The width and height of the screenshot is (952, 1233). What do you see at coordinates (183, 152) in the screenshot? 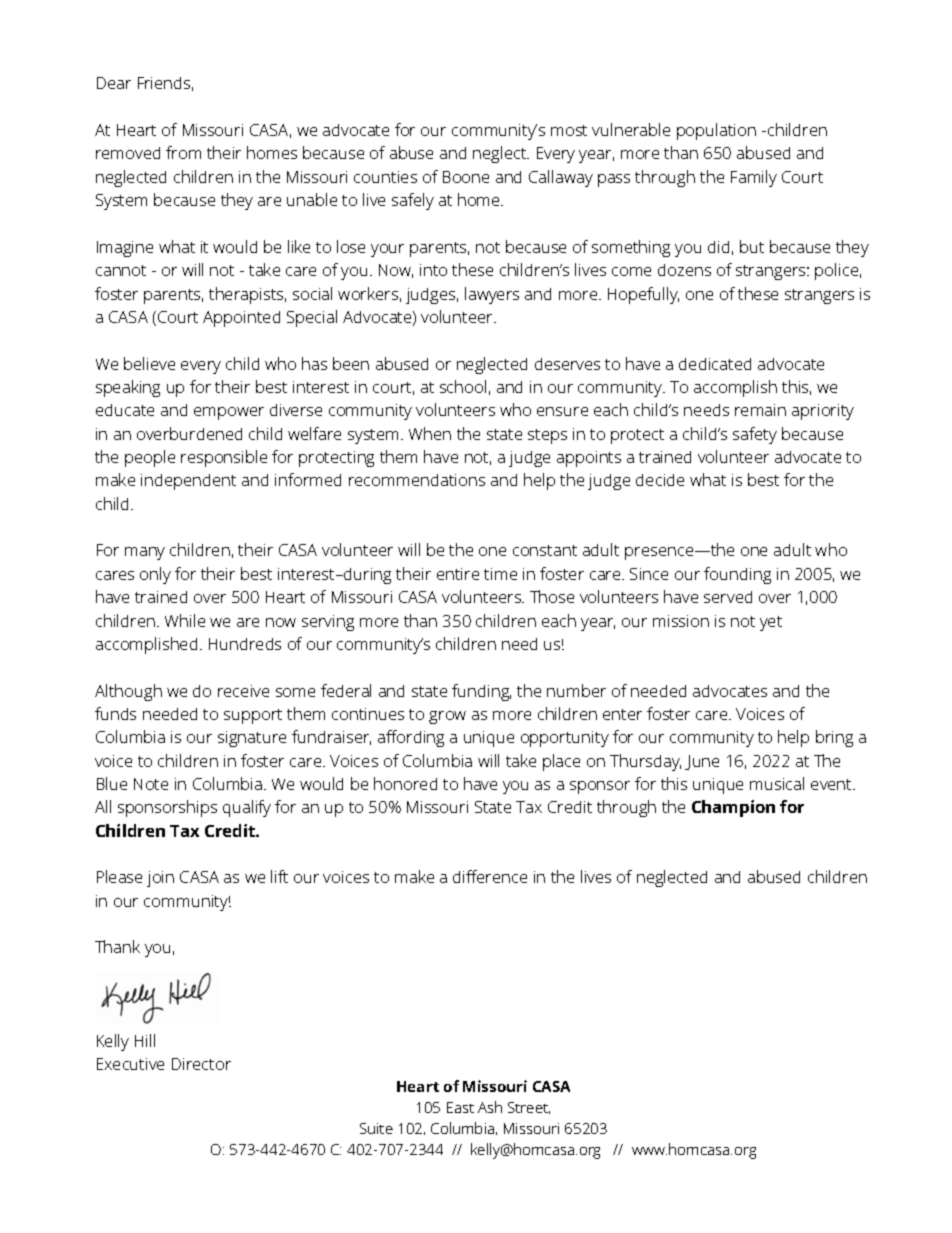
I see `from` at bounding box center [183, 152].
